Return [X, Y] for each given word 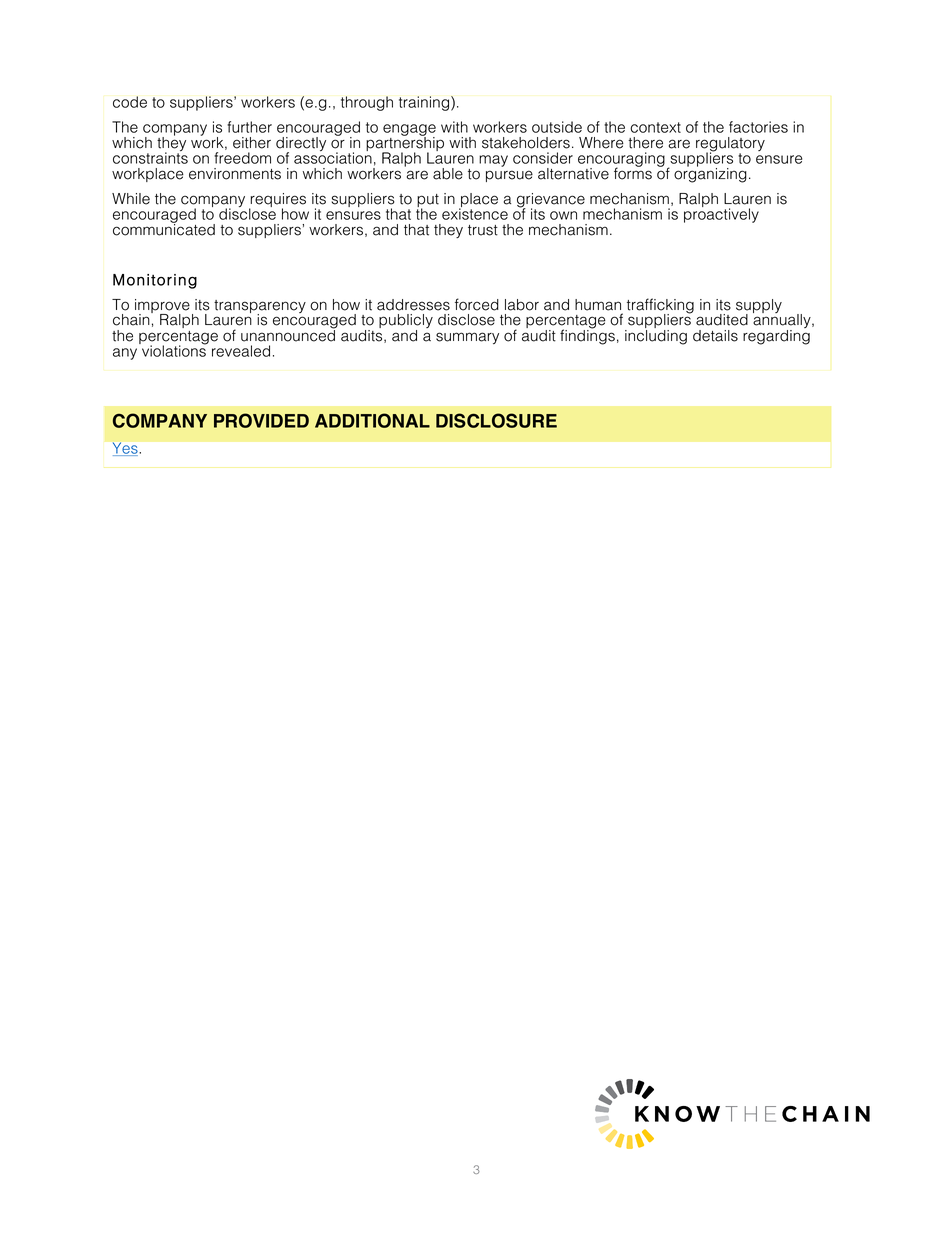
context [655, 127]
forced [477, 304]
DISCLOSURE [496, 420]
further [249, 127]
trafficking [660, 307]
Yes [125, 448]
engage [409, 131]
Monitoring [155, 281]
